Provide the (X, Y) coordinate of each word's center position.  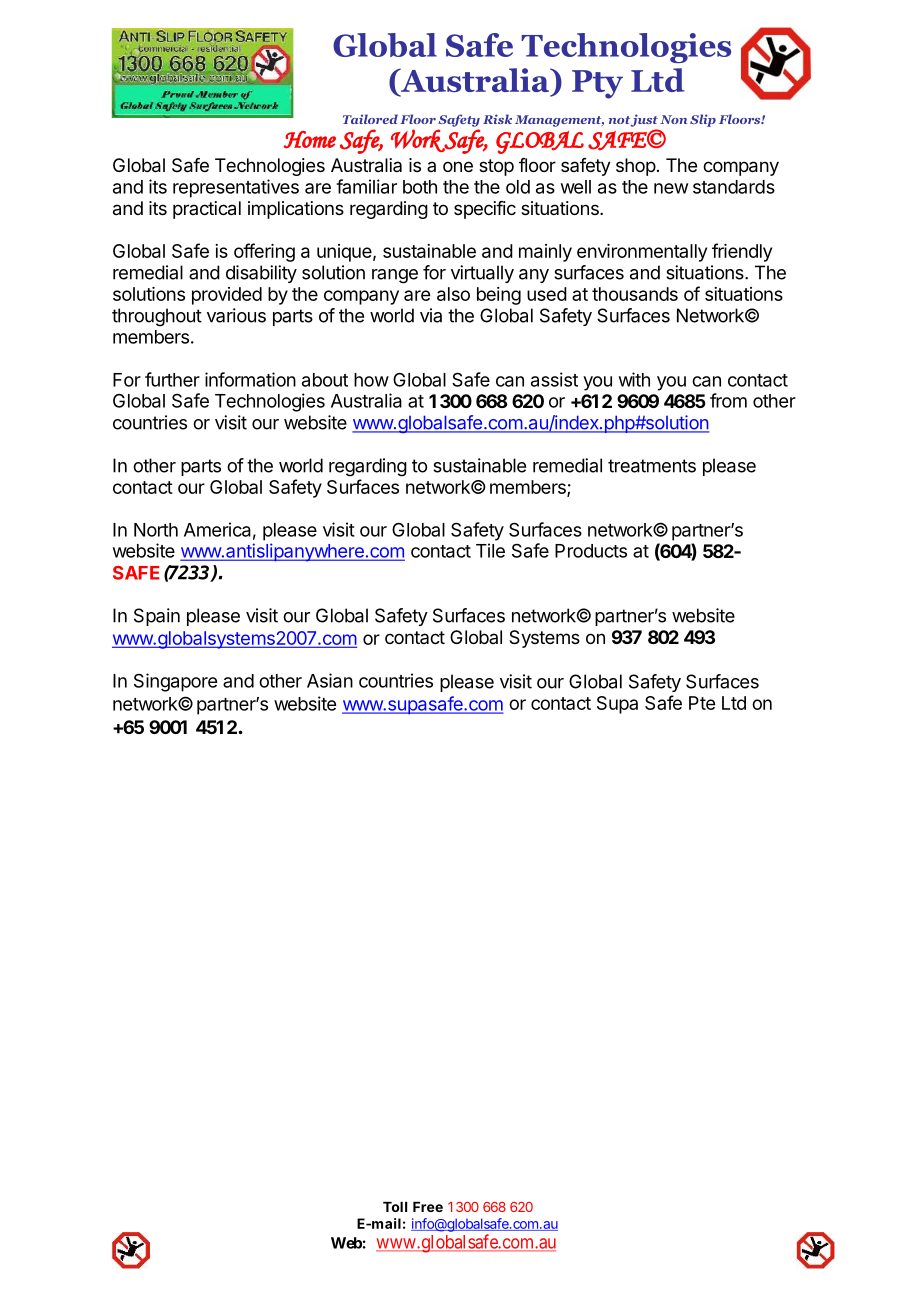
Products (591, 551)
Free (428, 1207)
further (172, 379)
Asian (330, 680)
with (634, 379)
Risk (497, 119)
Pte (702, 703)
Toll (395, 1207)
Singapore (175, 682)
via (431, 315)
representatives (236, 188)
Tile (490, 550)
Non (673, 119)
